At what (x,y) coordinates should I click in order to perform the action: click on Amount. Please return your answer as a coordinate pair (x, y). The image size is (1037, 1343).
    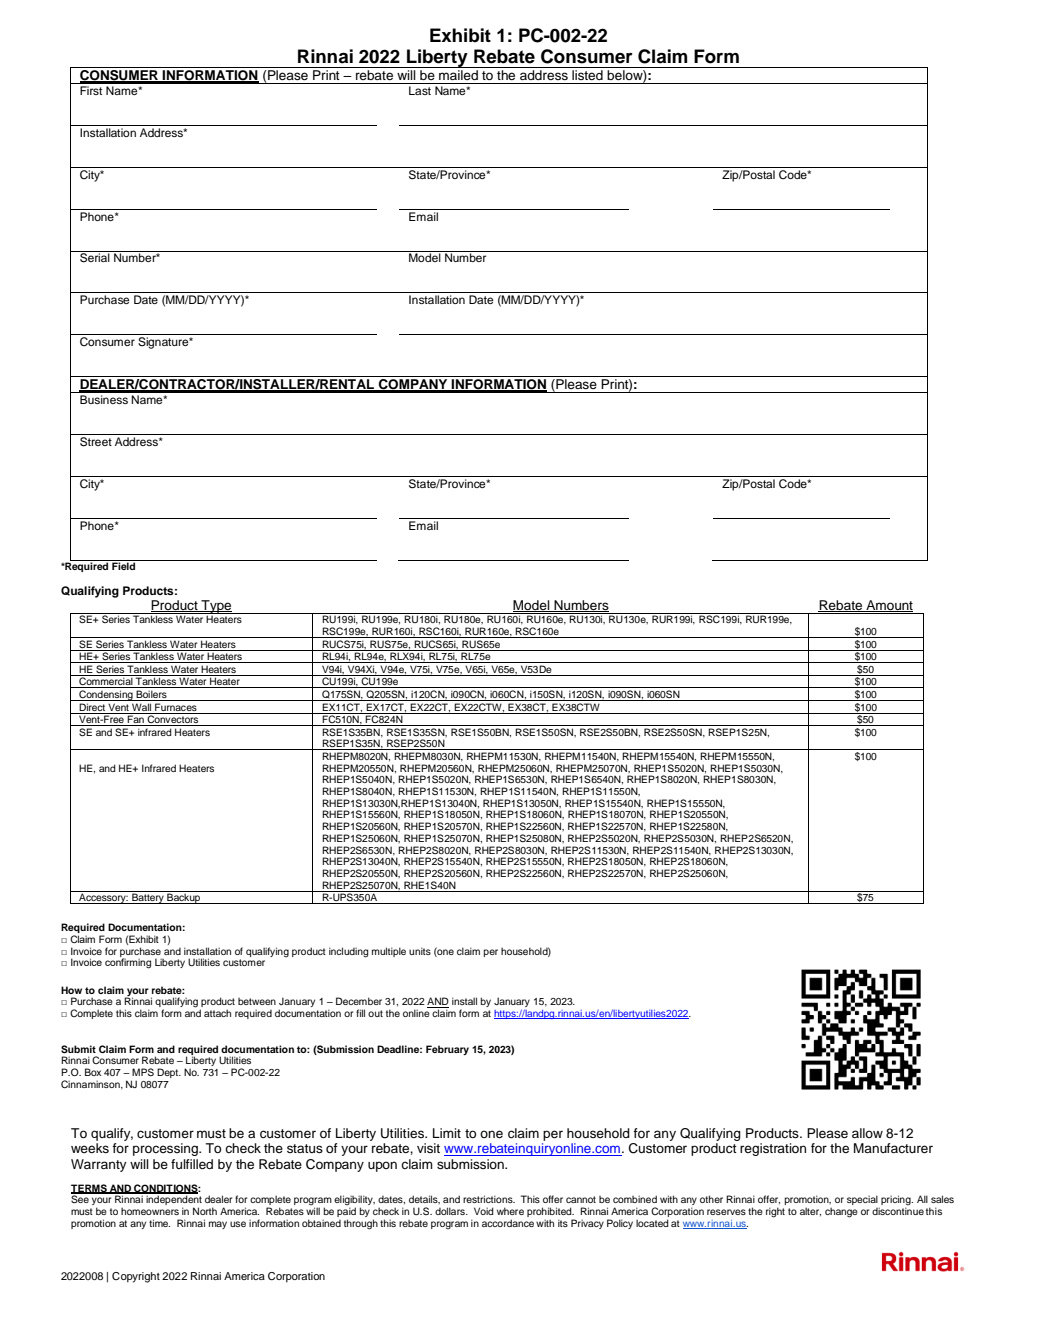
    Looking at the image, I should click on (888, 606).
